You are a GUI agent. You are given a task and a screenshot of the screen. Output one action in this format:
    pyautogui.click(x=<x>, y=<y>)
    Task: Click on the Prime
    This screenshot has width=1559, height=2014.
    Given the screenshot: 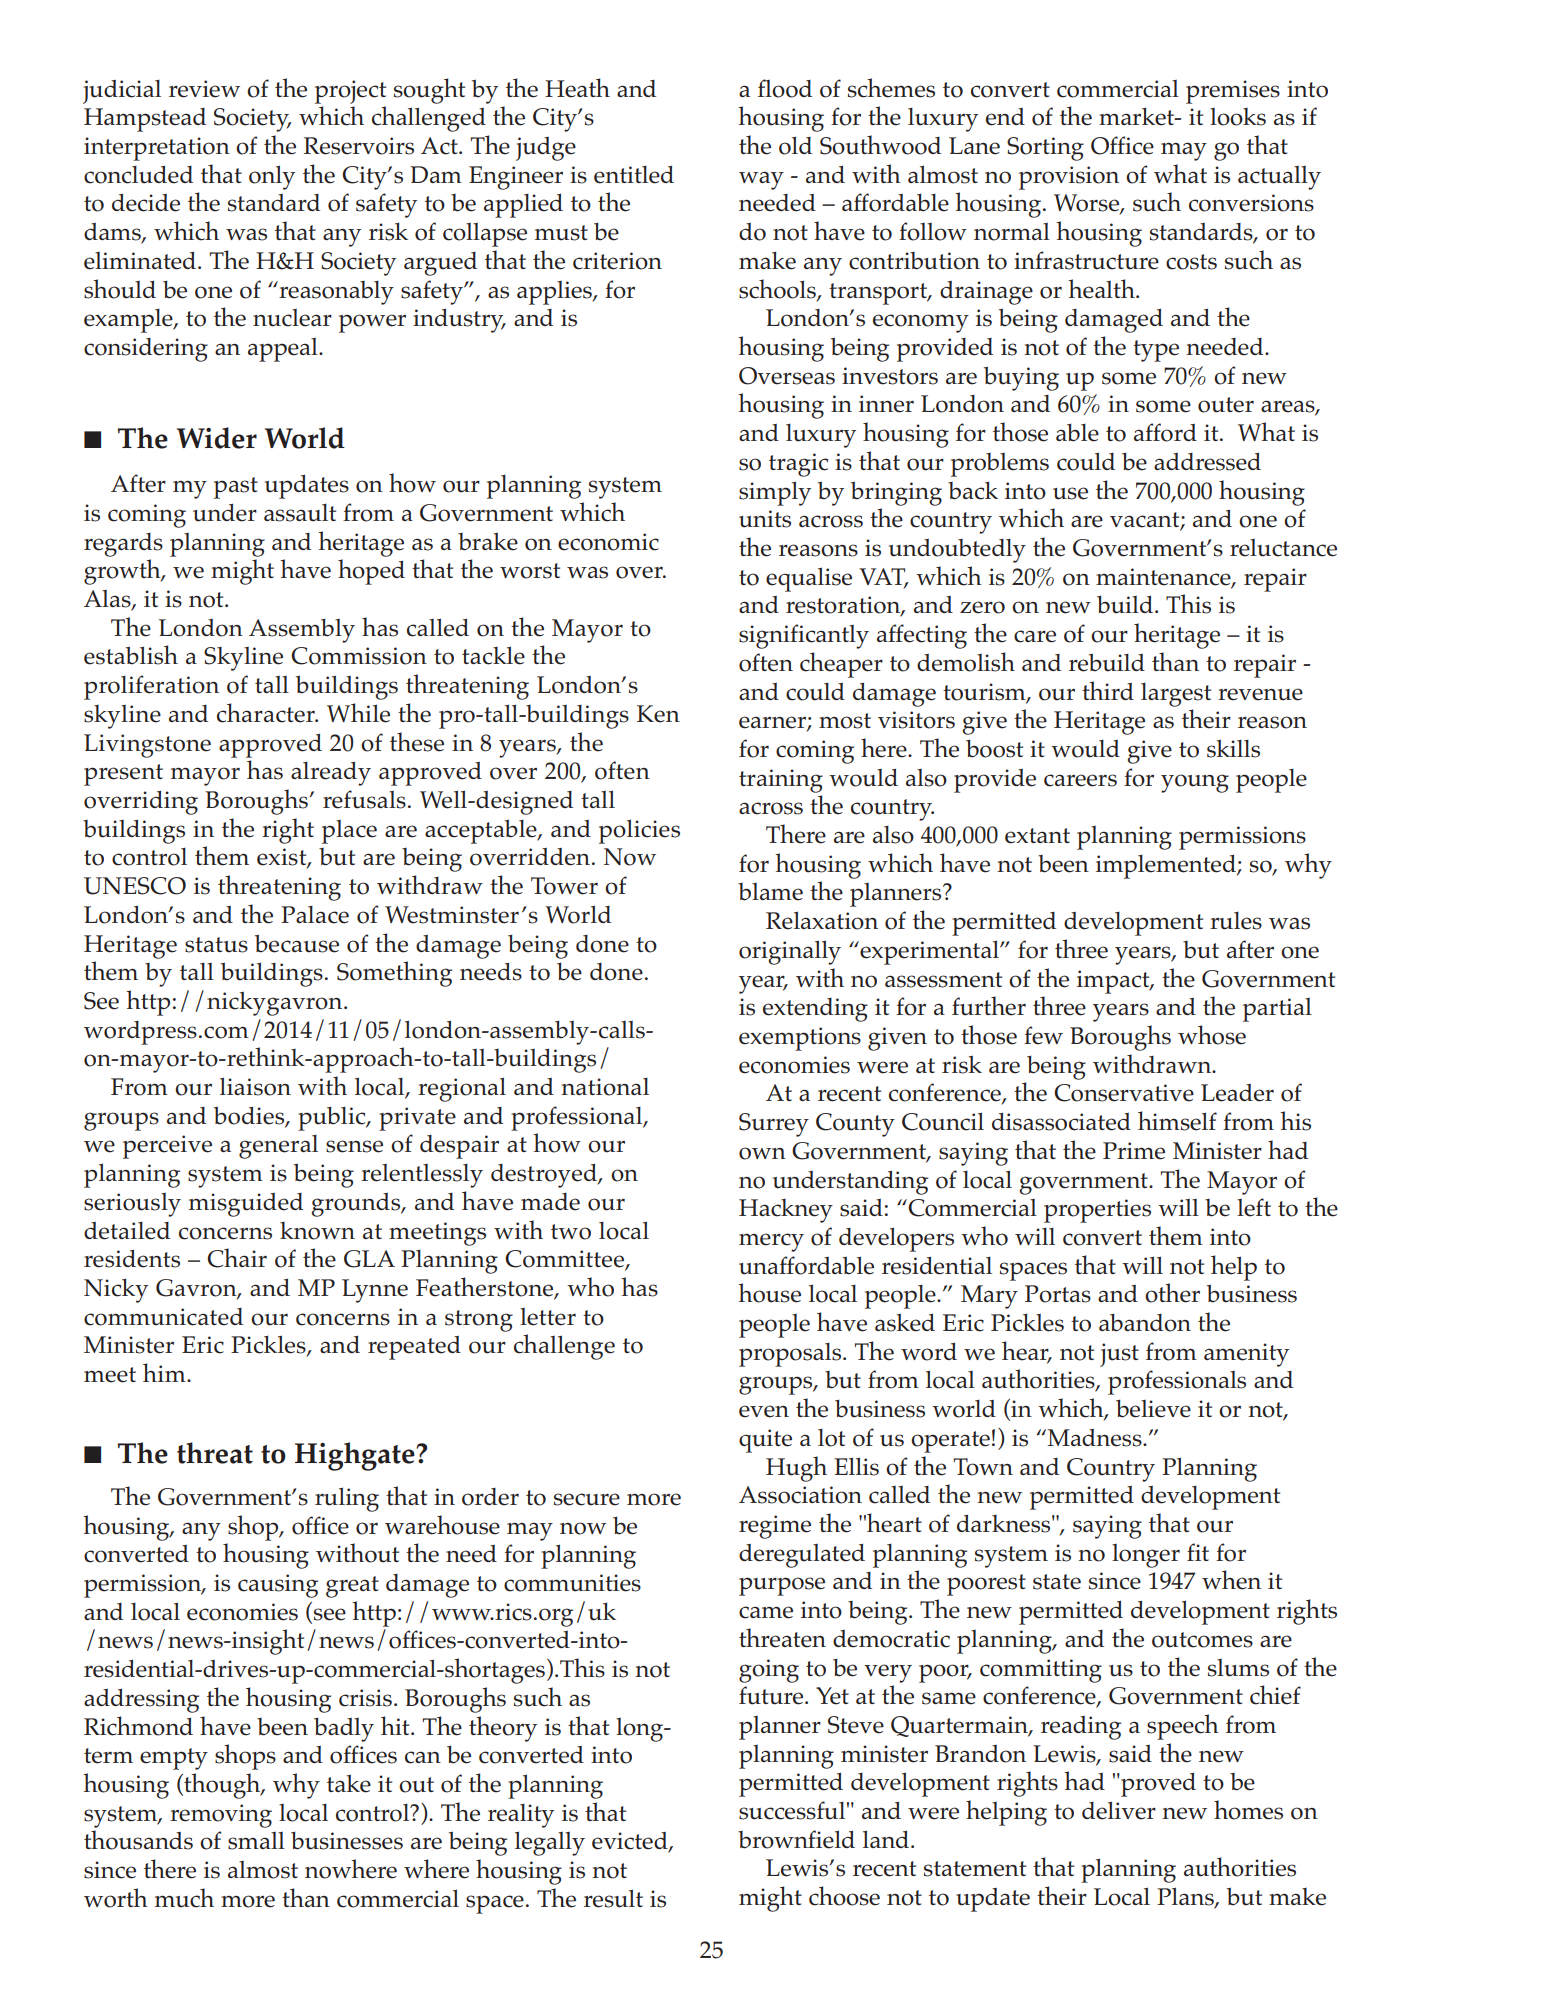 What is the action you would take?
    pyautogui.click(x=1134, y=1151)
